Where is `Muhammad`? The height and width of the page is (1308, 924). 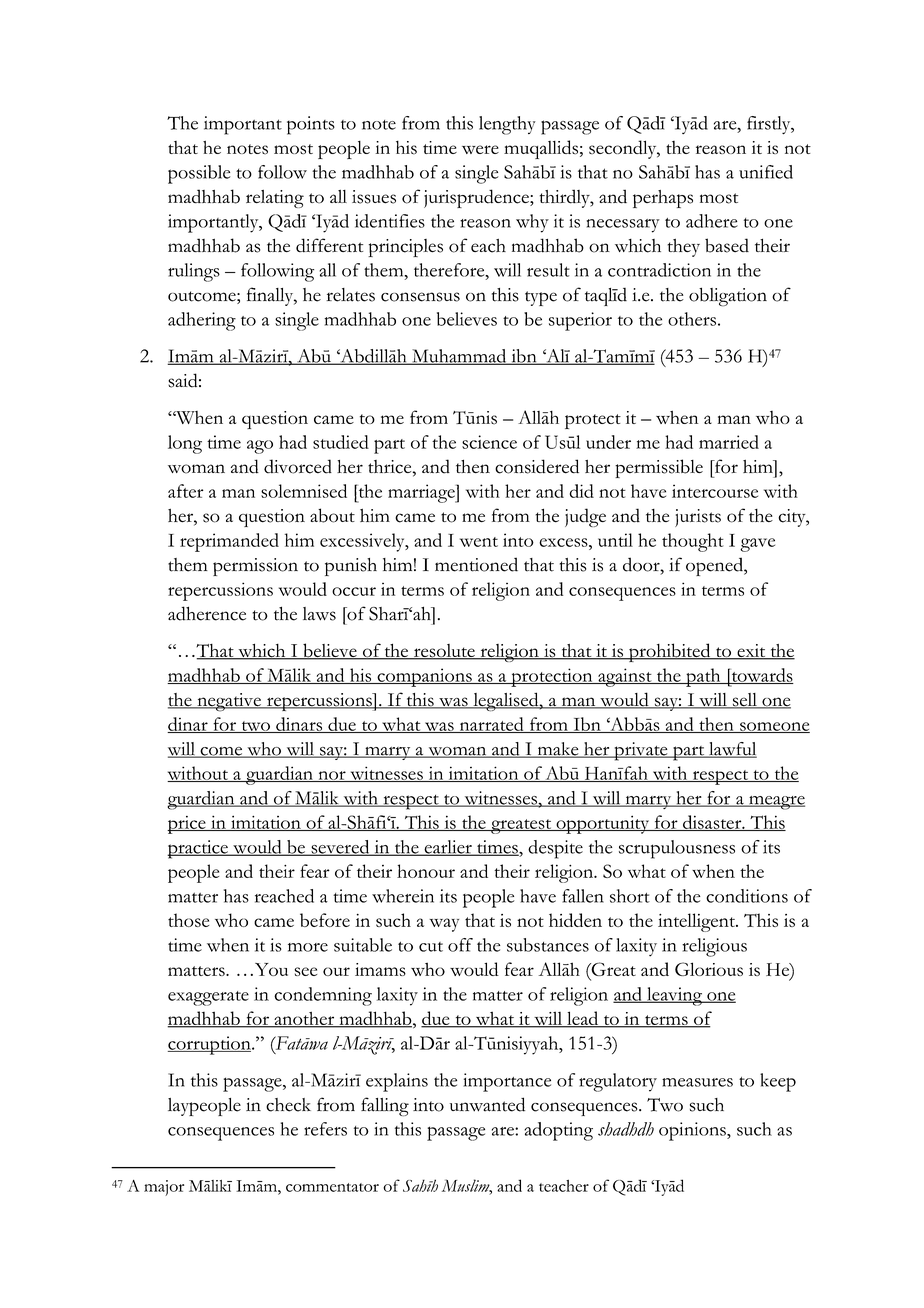 Muhammad is located at coordinates (459, 357).
